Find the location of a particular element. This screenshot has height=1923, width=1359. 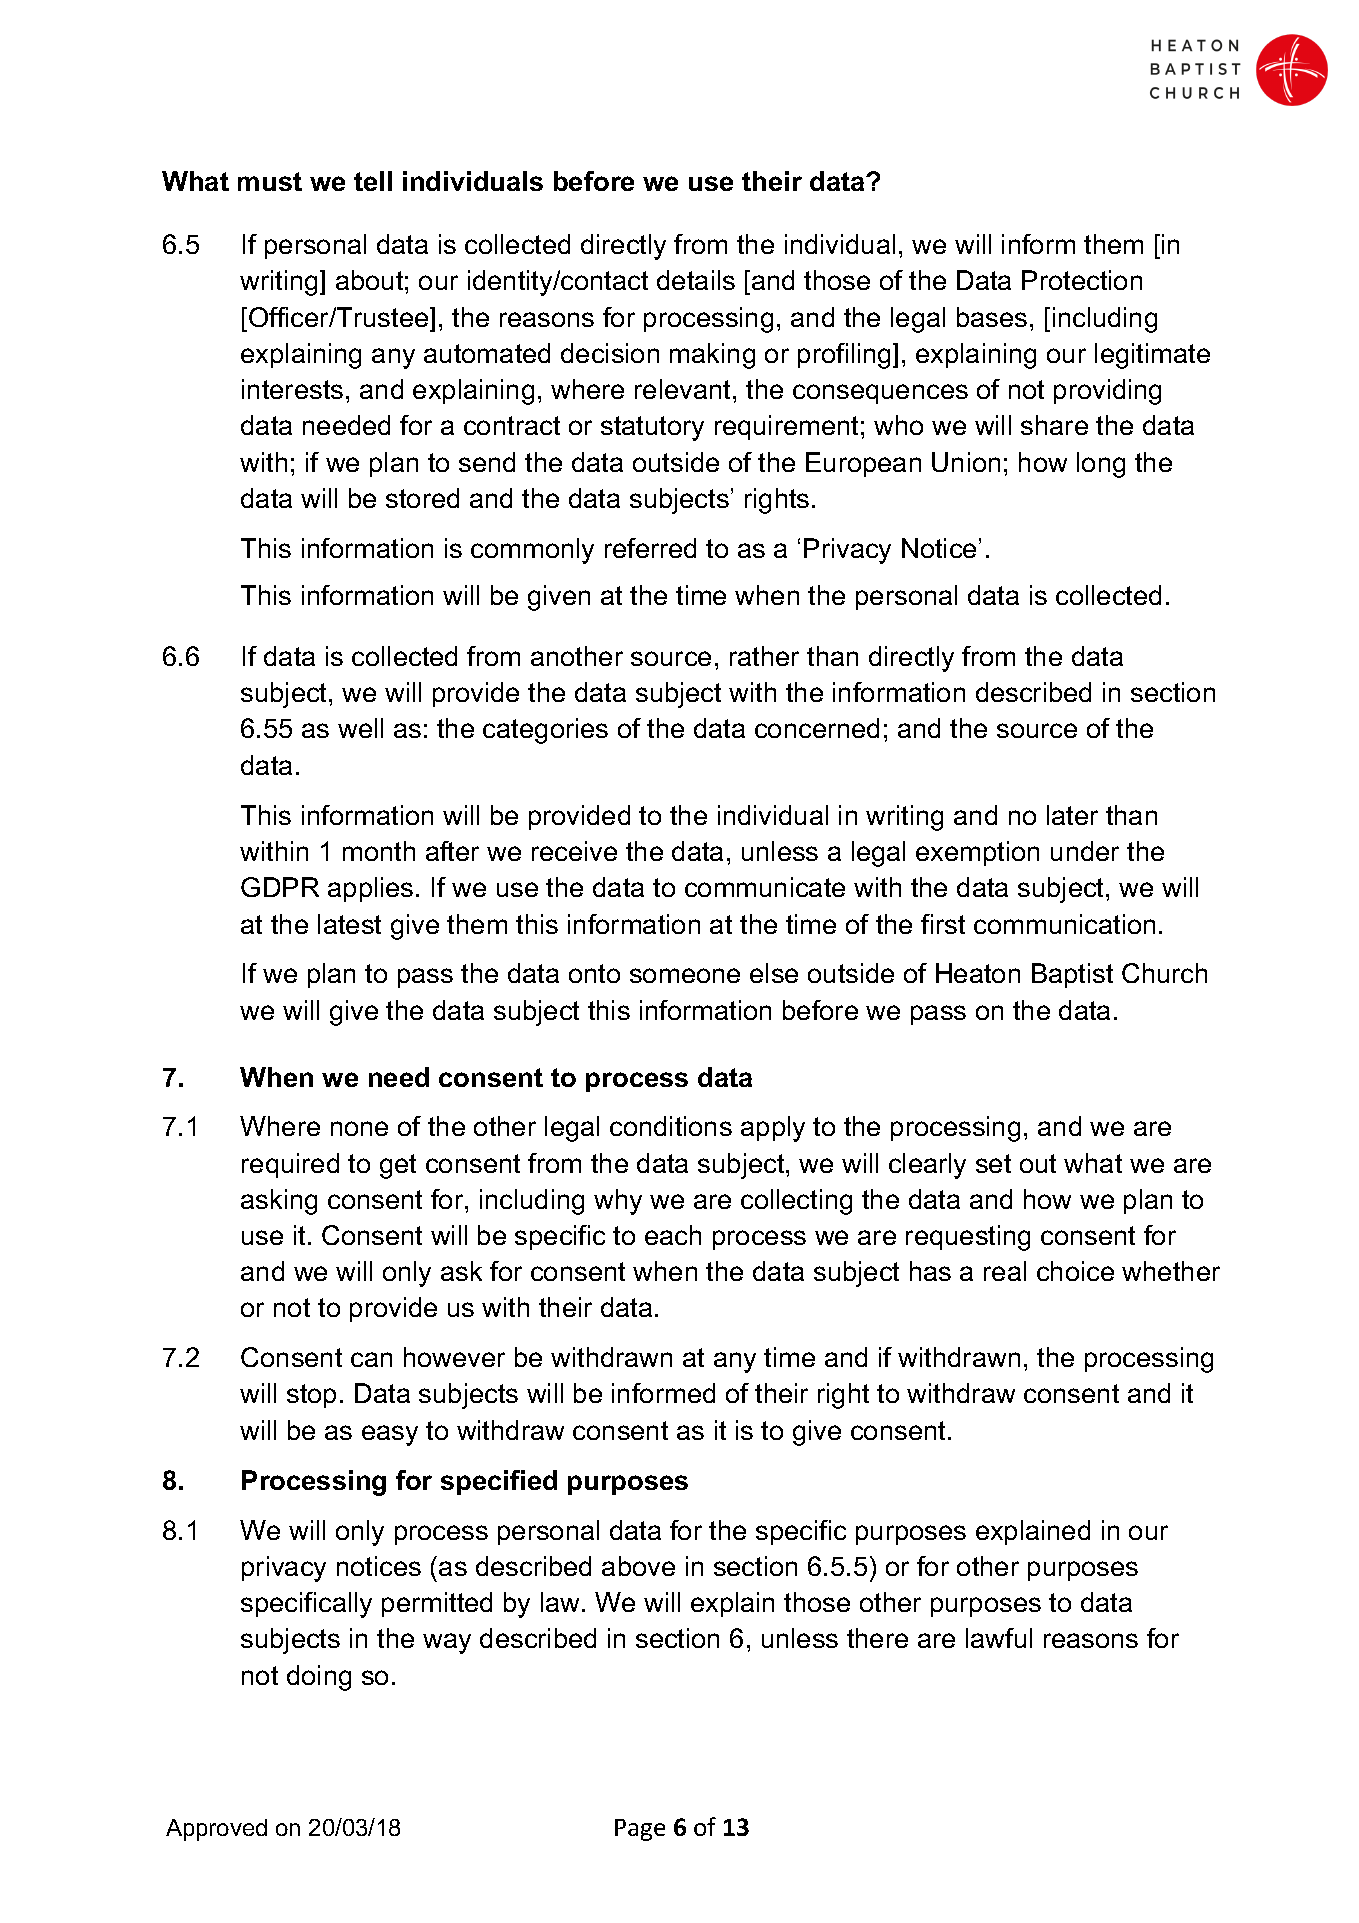

details is located at coordinates (696, 280).
